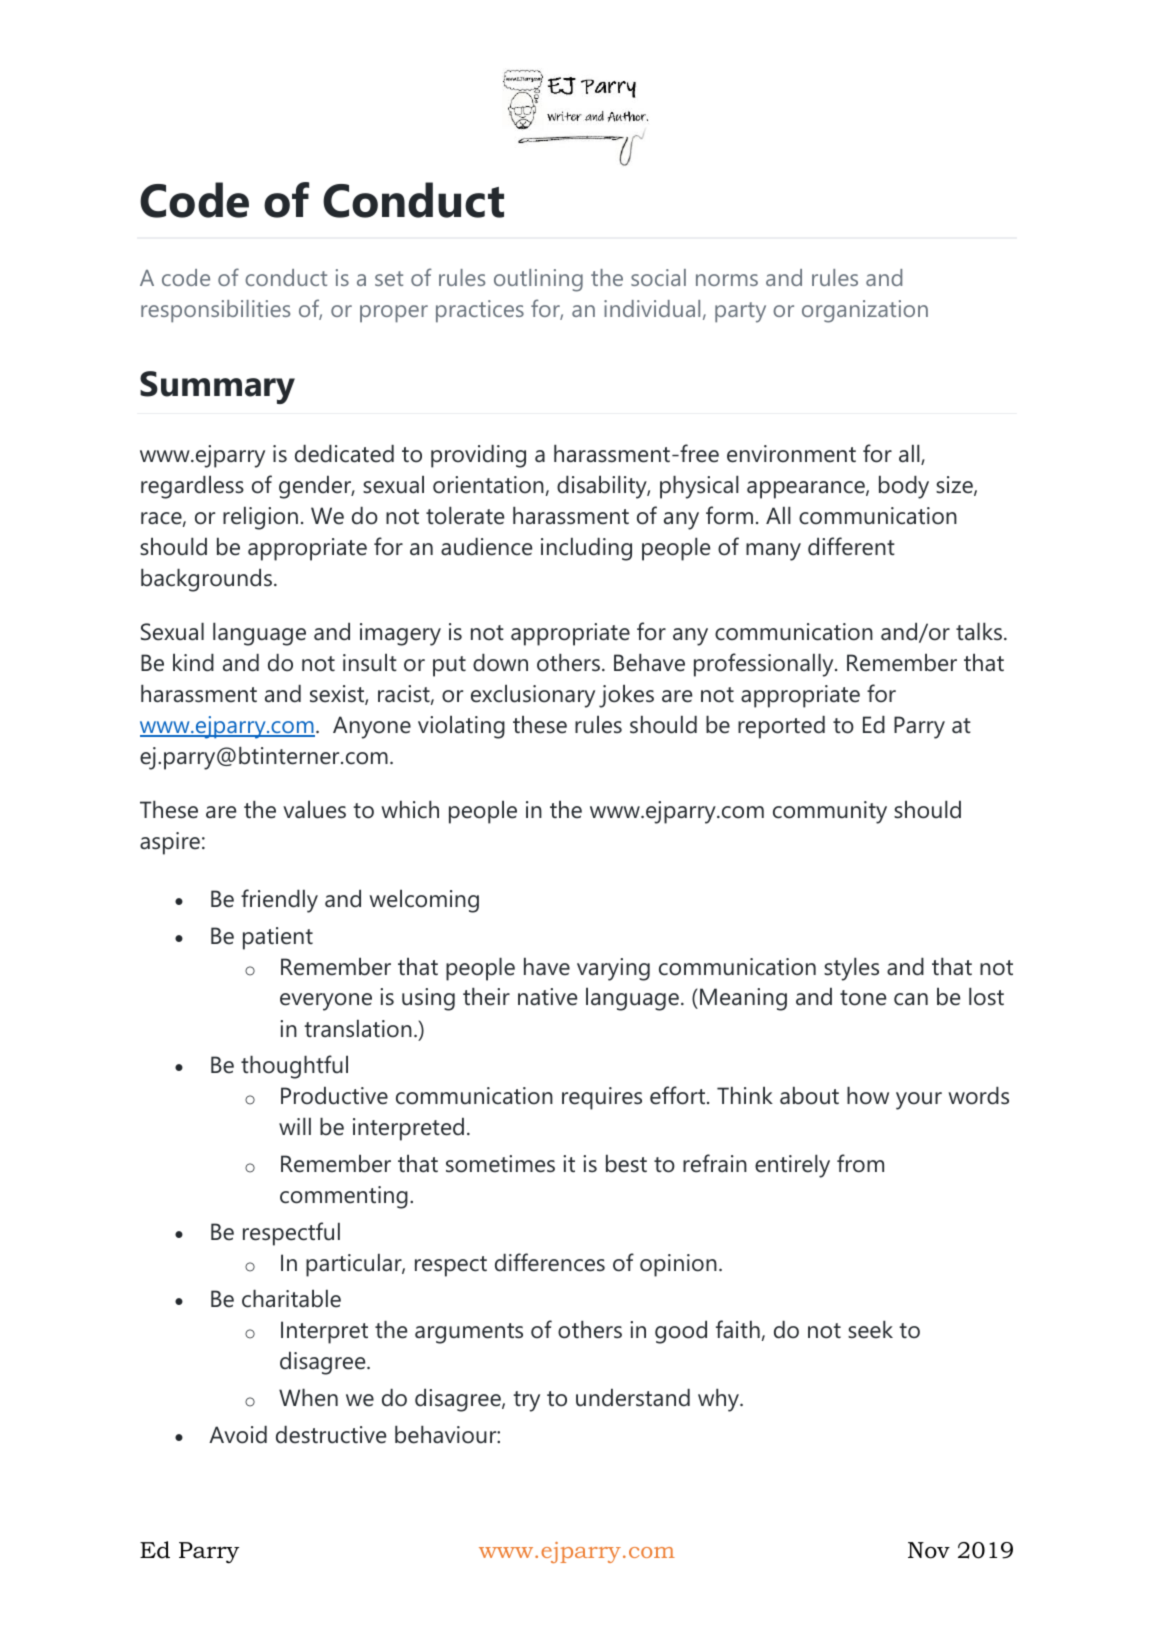 This document has height=1632, width=1154. Describe the element at coordinates (613, 969) in the document. I see `varying` at that location.
